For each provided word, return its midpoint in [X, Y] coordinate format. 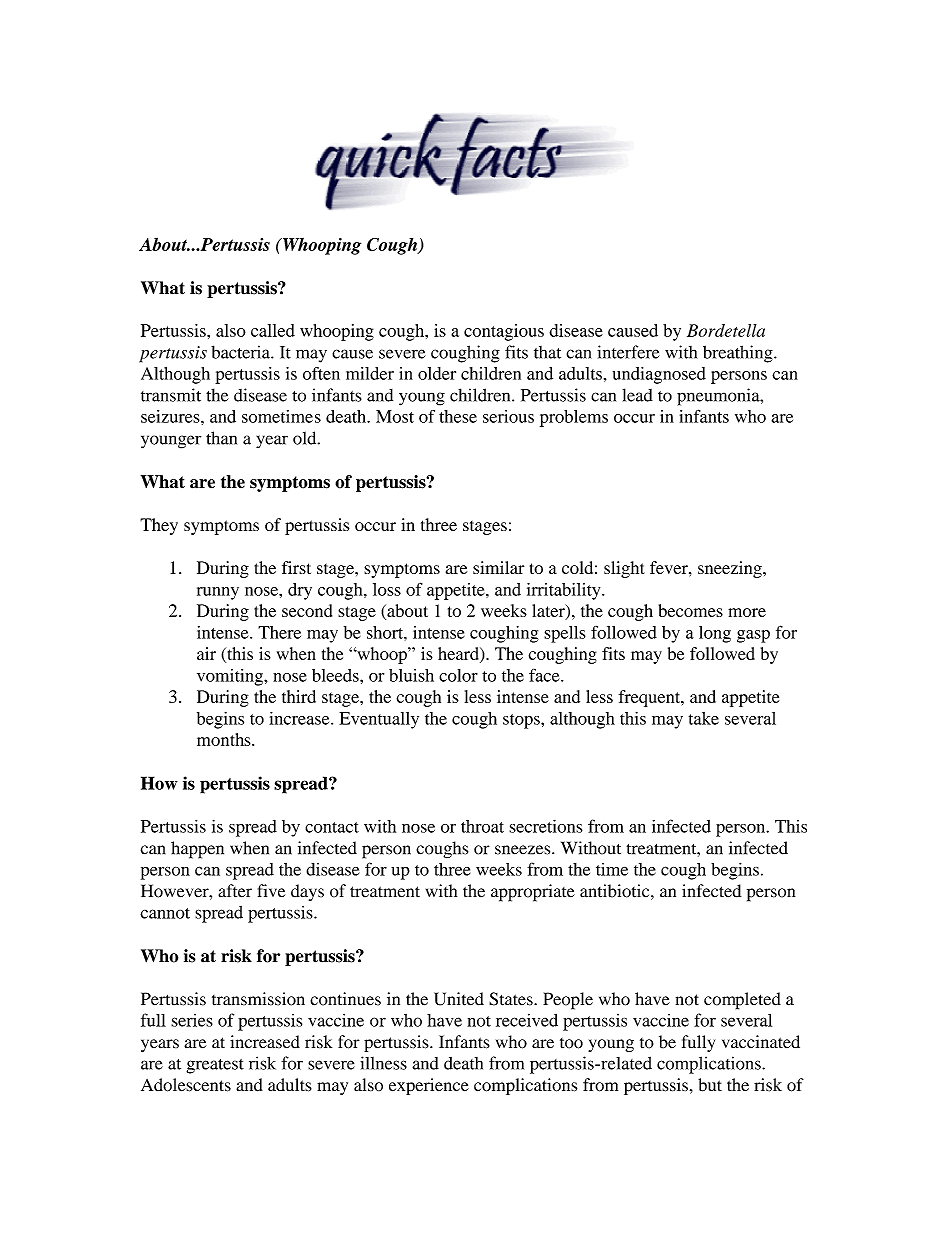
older [437, 373]
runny [218, 593]
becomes [691, 610]
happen [197, 850]
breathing [739, 354]
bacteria [241, 352]
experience [429, 1086]
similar [498, 567]
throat [482, 826]
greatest [215, 1066]
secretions [546, 826]
